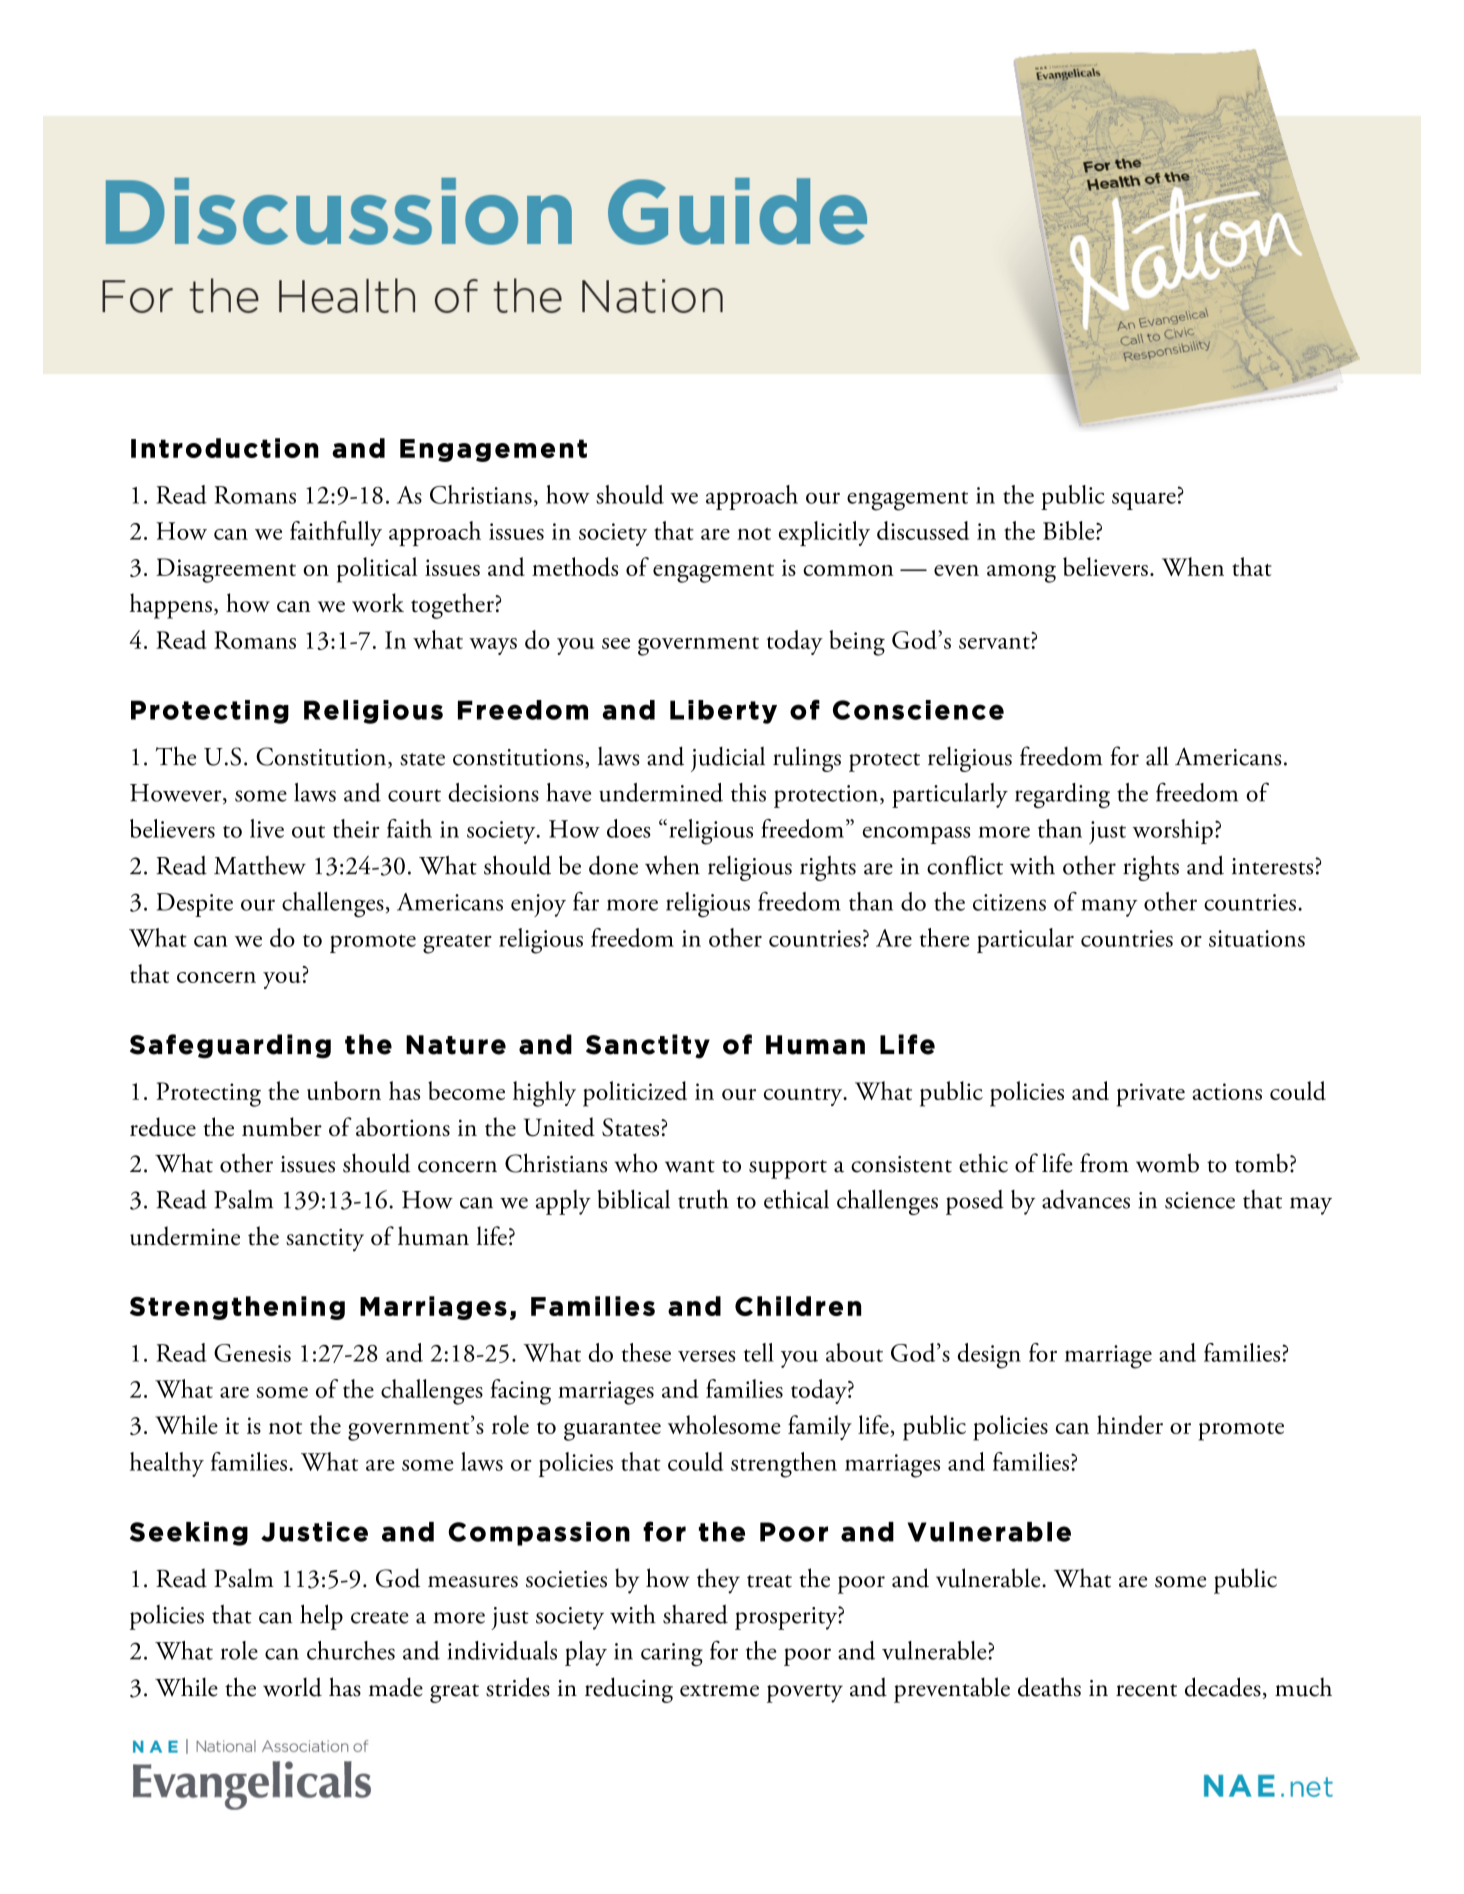 This document has width=1464, height=1894. What do you see at coordinates (1062, 795) in the document?
I see `regarding` at bounding box center [1062, 795].
